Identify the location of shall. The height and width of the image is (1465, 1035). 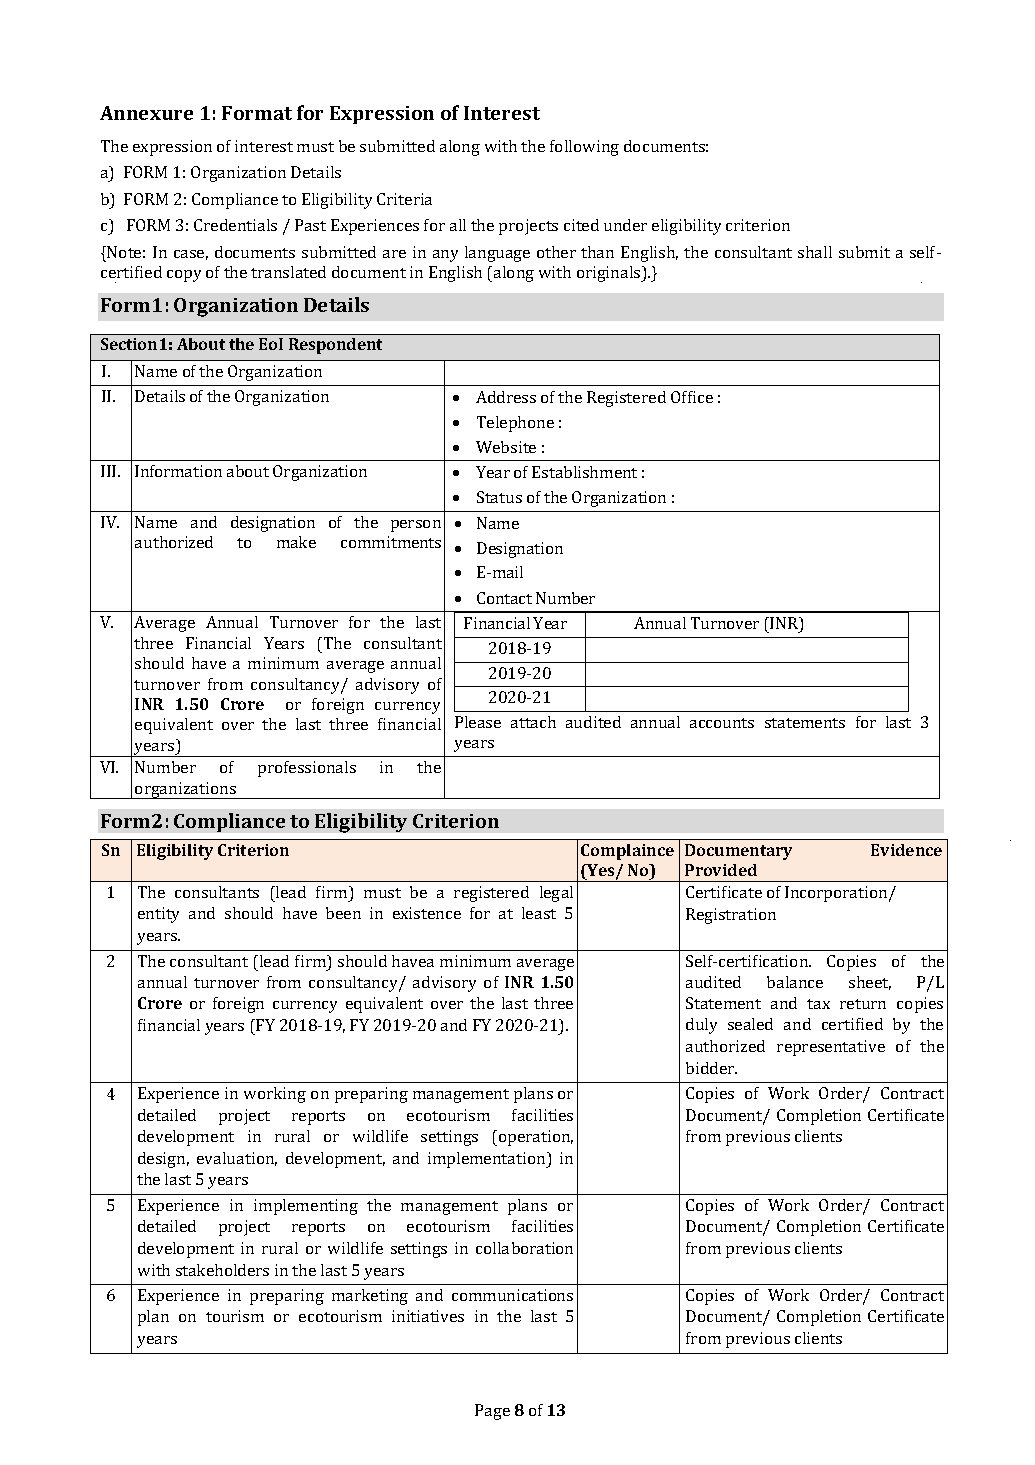
(815, 252).
